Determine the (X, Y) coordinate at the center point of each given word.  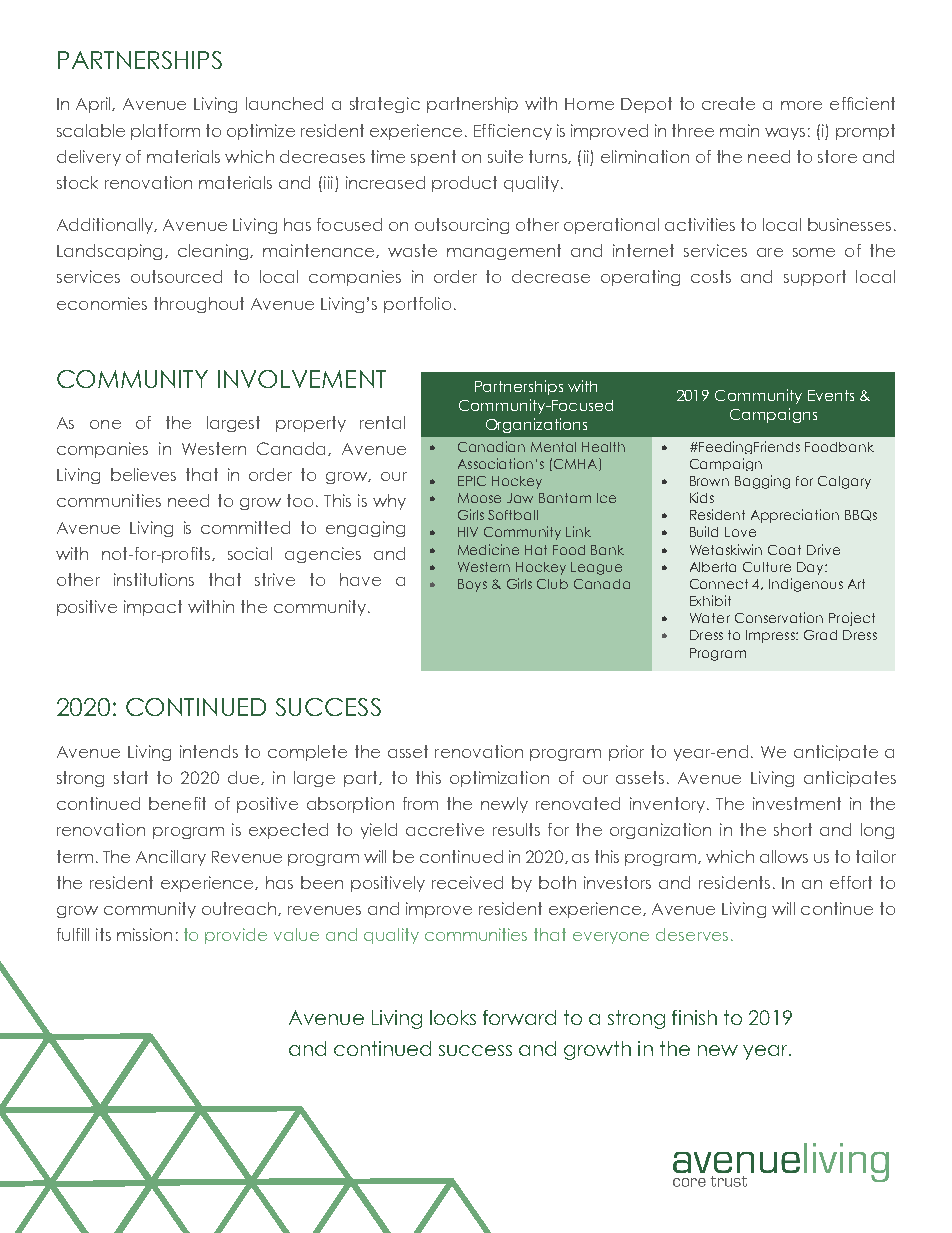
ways (785, 134)
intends (209, 751)
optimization (499, 779)
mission (144, 934)
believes (143, 474)
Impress (771, 636)
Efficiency (513, 132)
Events (831, 395)
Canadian (491, 446)
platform (165, 132)
